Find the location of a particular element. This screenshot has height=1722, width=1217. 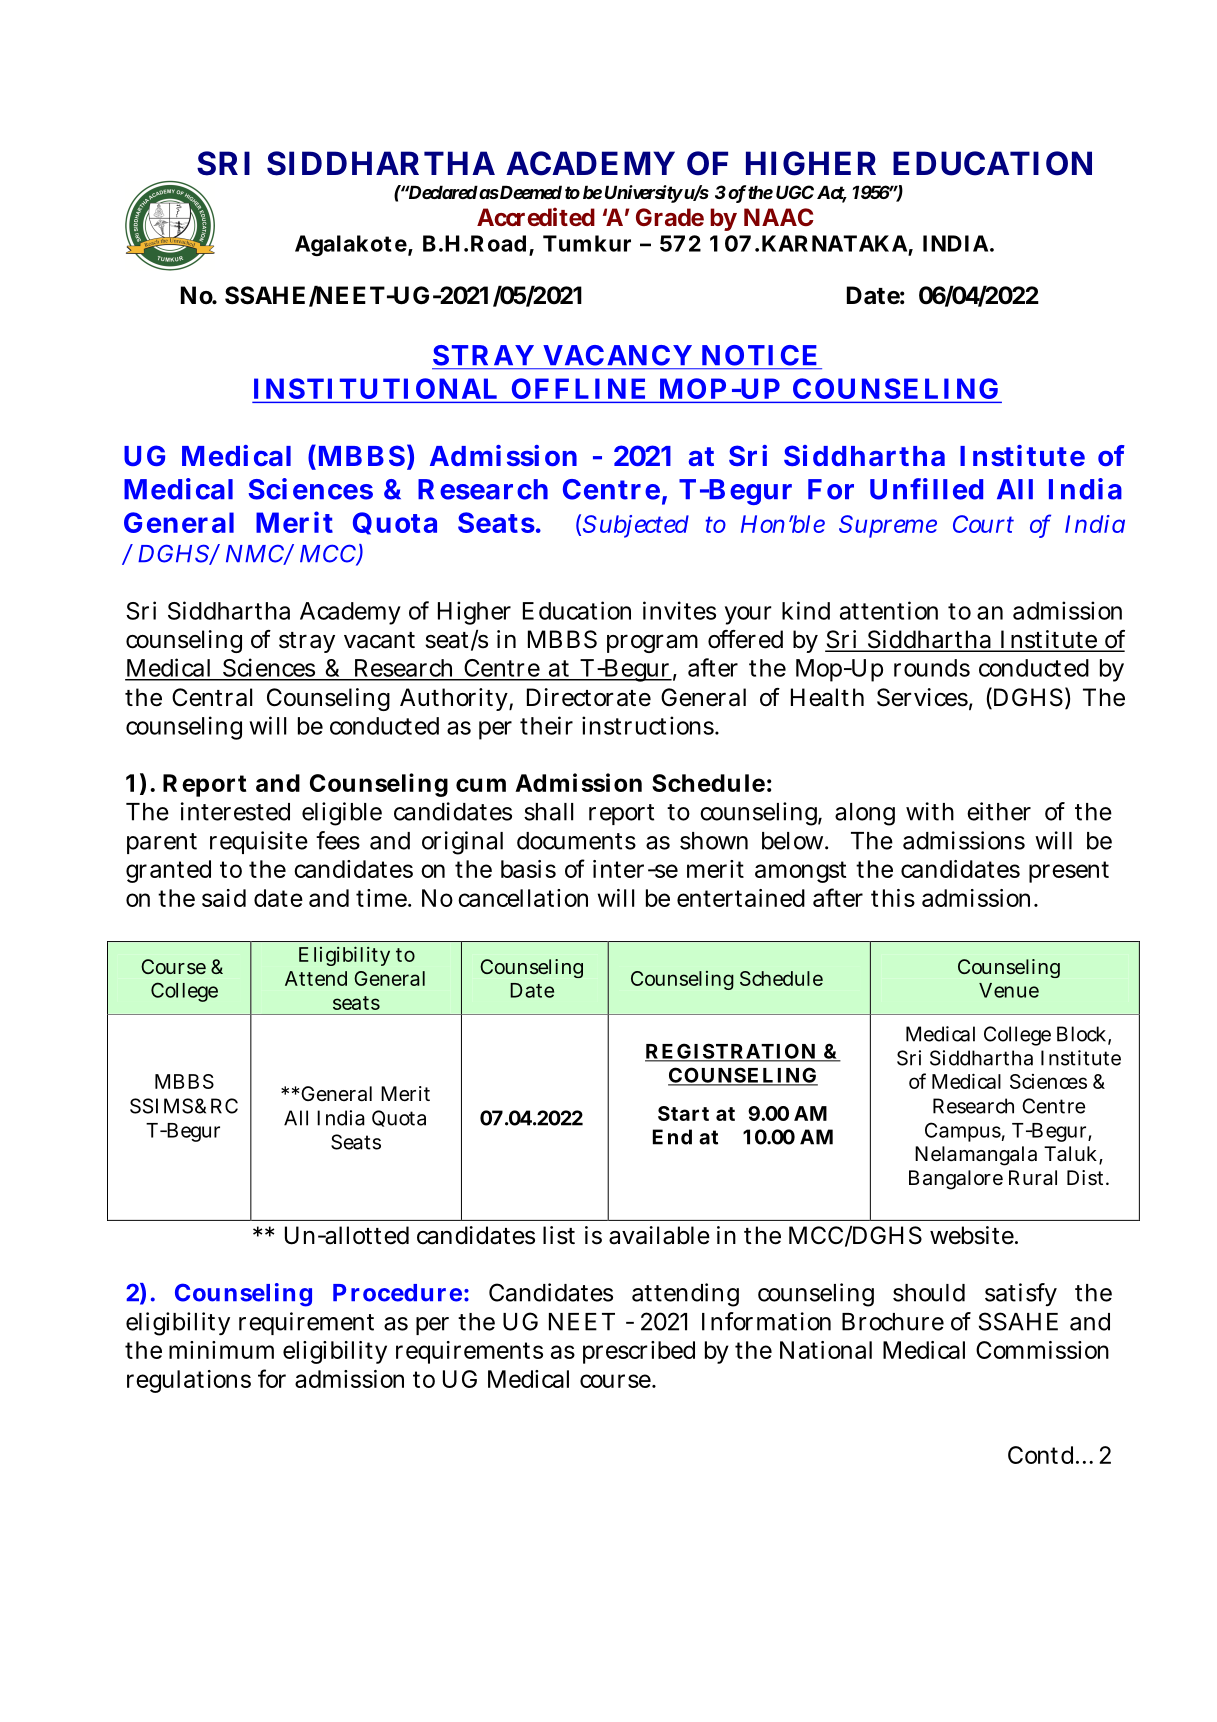

vacant is located at coordinates (379, 640).
